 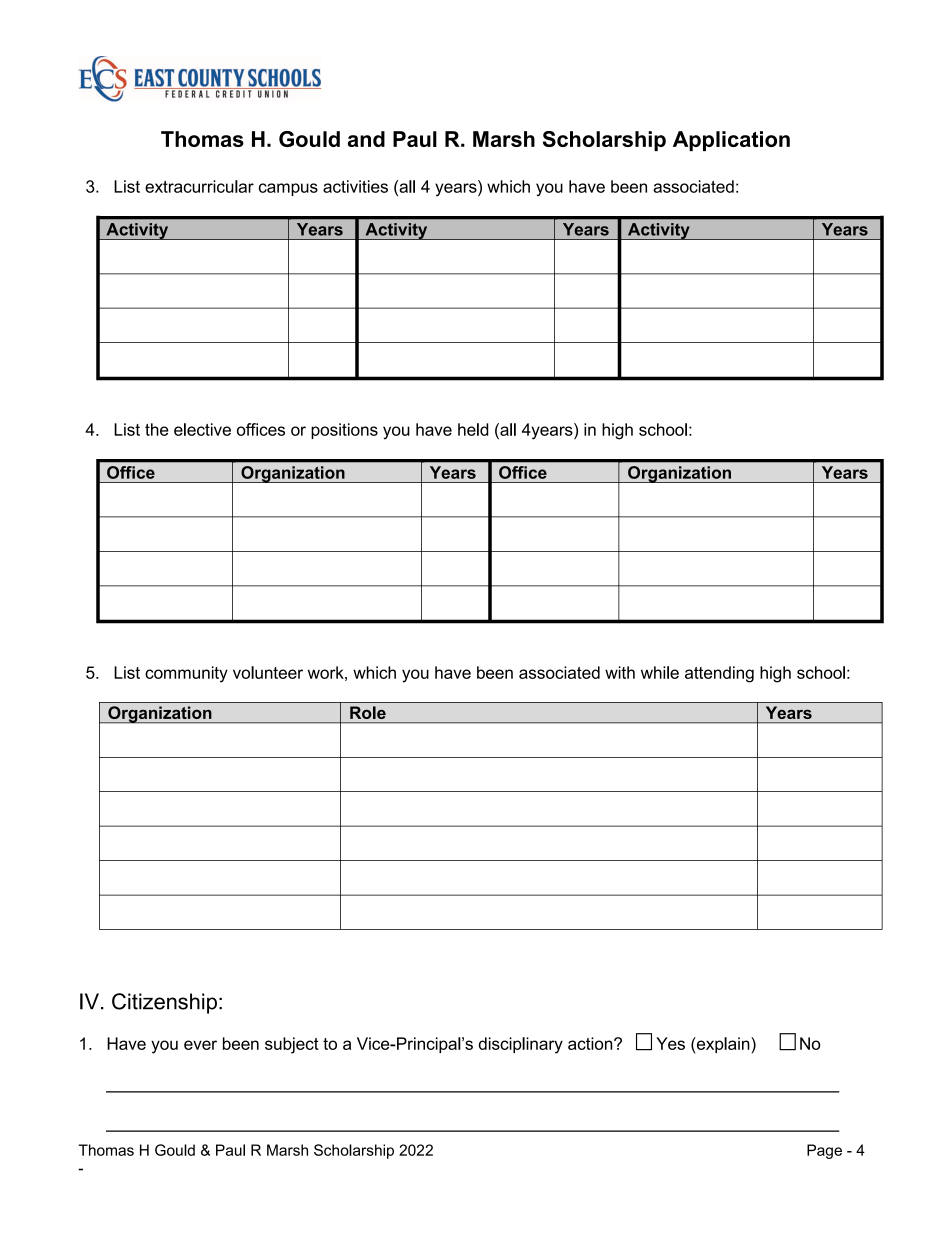 What do you see at coordinates (620, 672) in the page?
I see `with` at bounding box center [620, 672].
